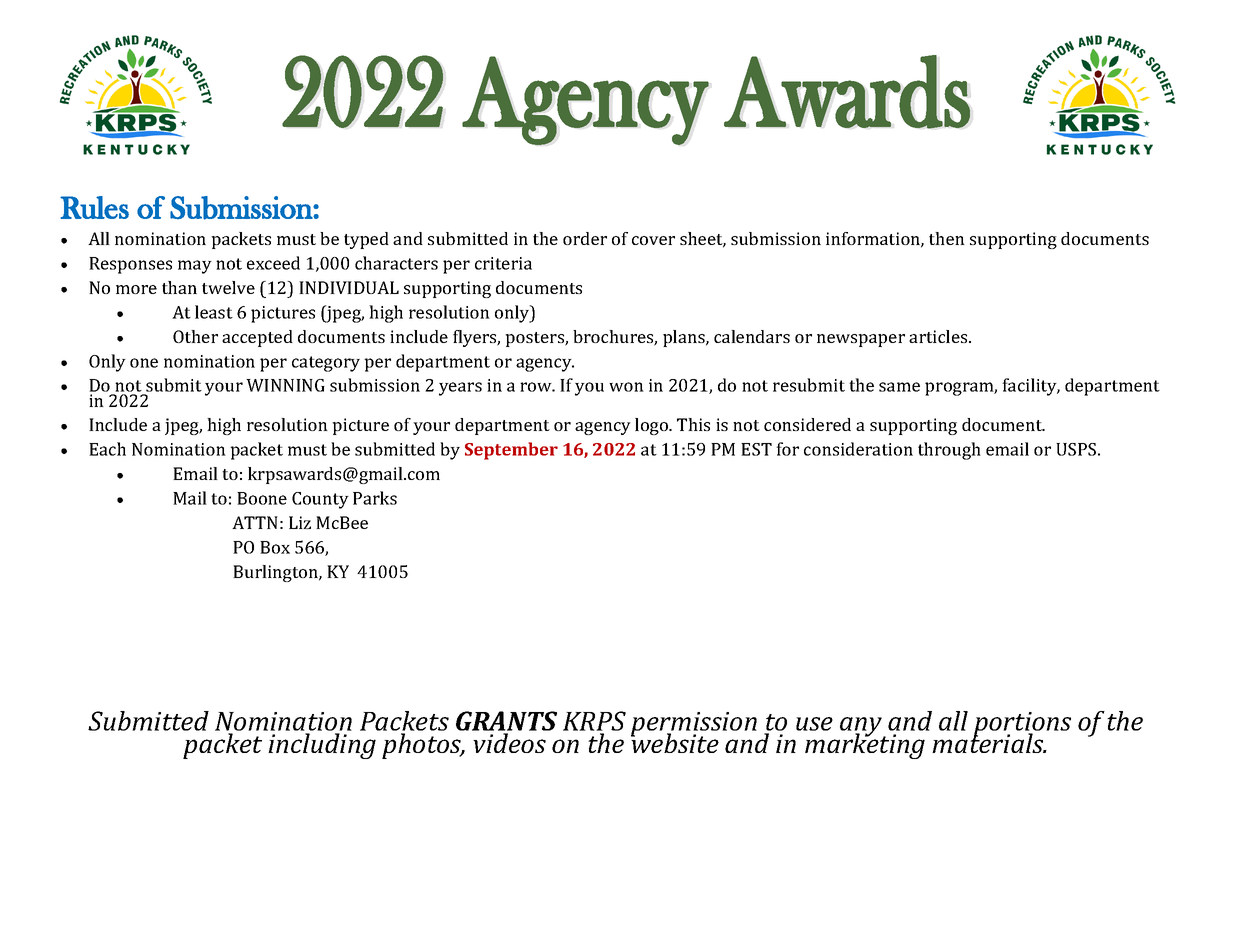  I want to click on September, so click(511, 451).
